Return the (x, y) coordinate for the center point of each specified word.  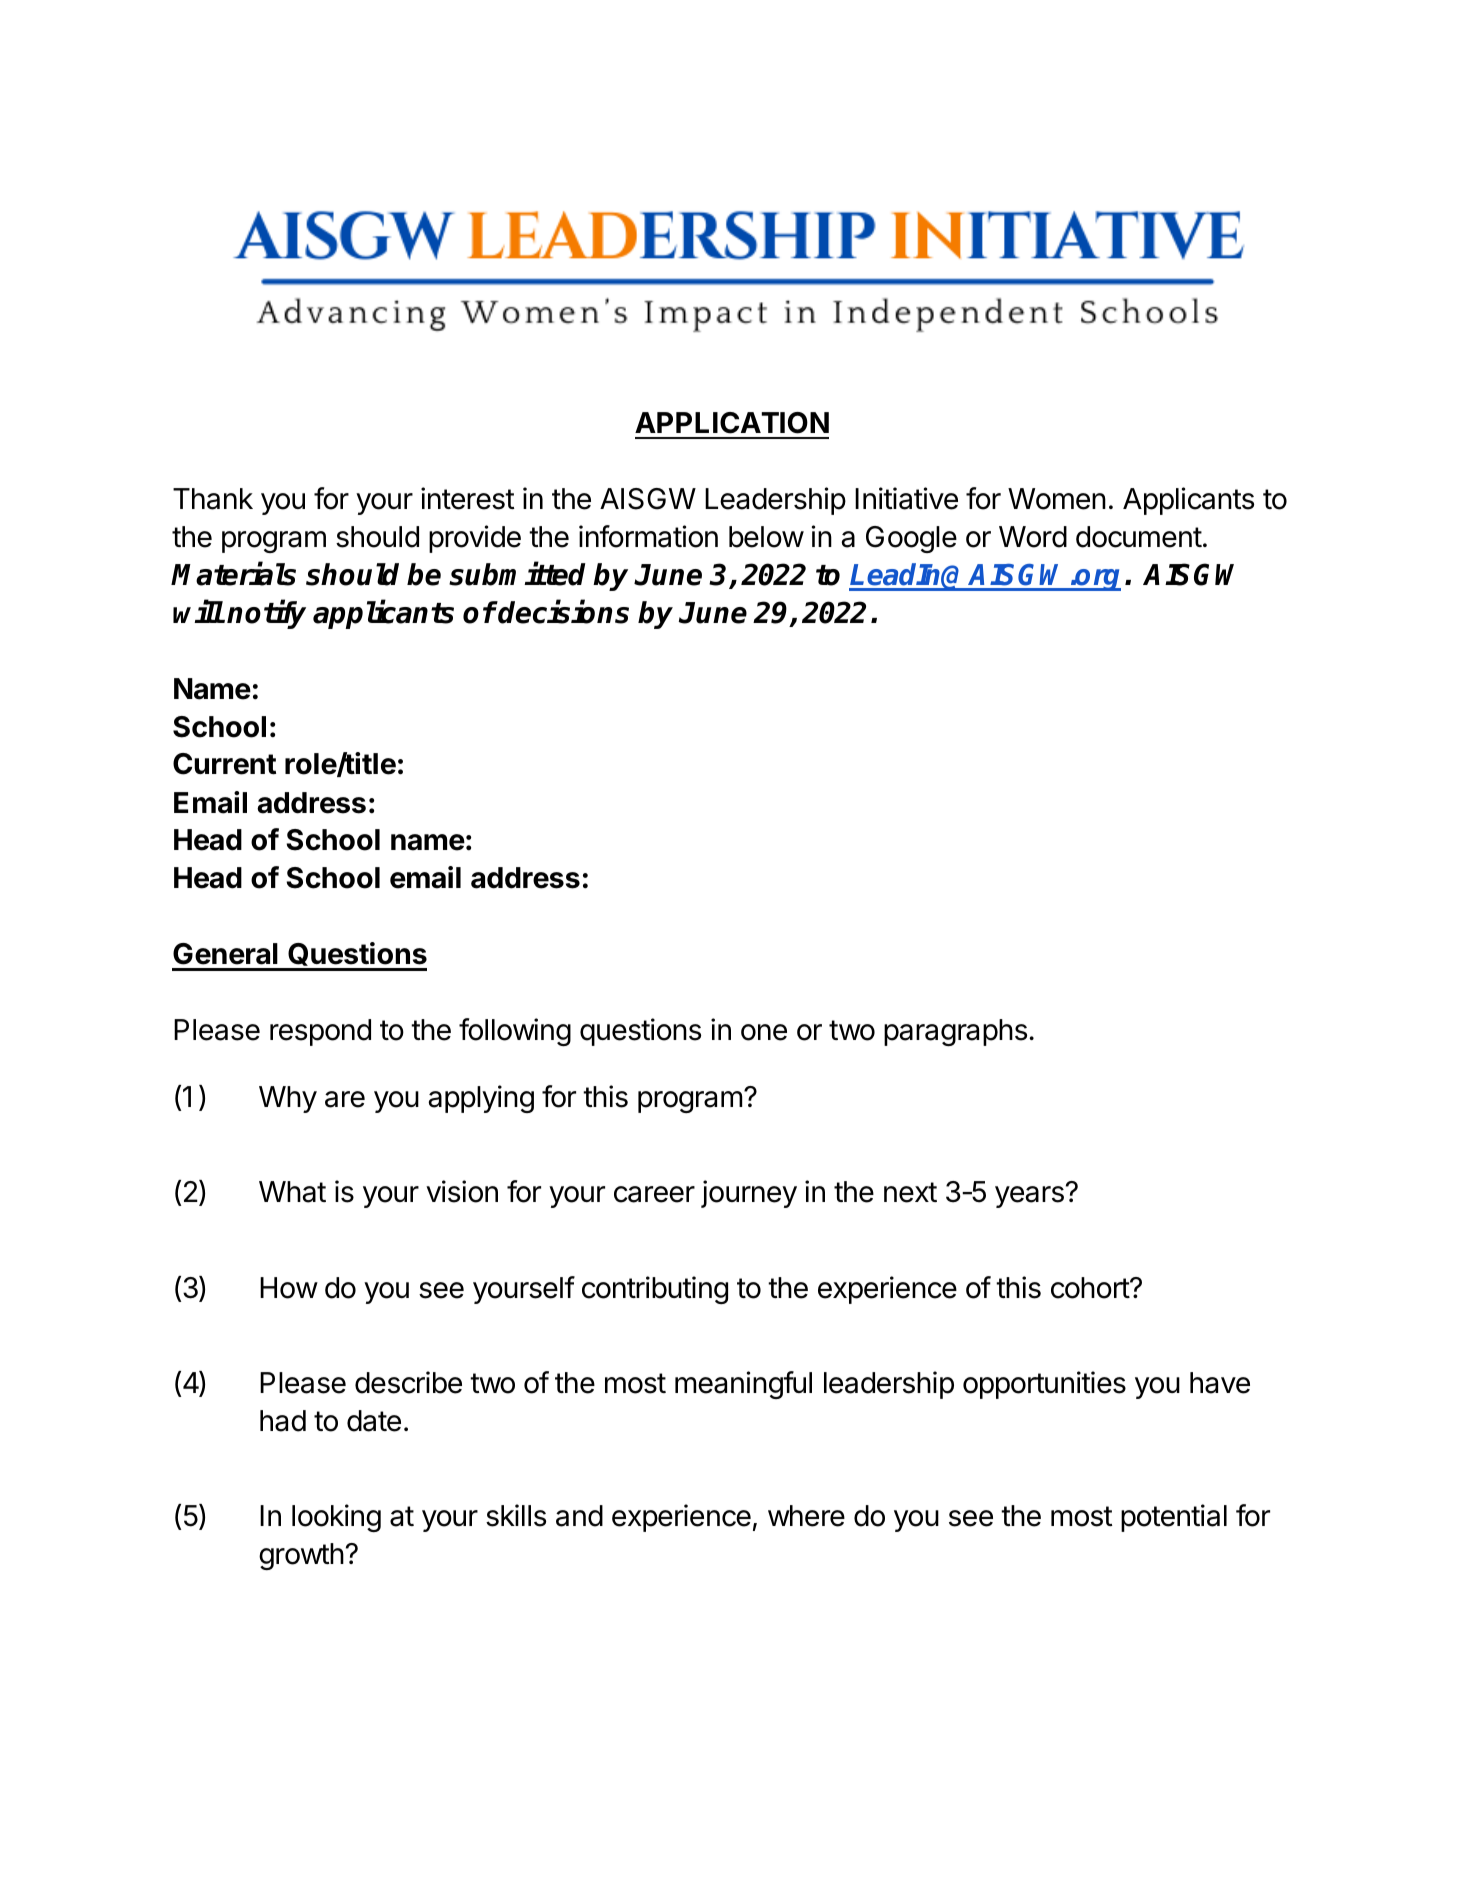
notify (266, 614)
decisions (563, 612)
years (1029, 1197)
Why (288, 1099)
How (289, 1288)
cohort (1091, 1288)
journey (749, 1194)
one (764, 1032)
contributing (655, 1290)
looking (336, 1518)
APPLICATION (732, 423)
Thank (213, 499)
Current (224, 764)
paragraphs (955, 1032)
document (1139, 537)
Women (1057, 499)
